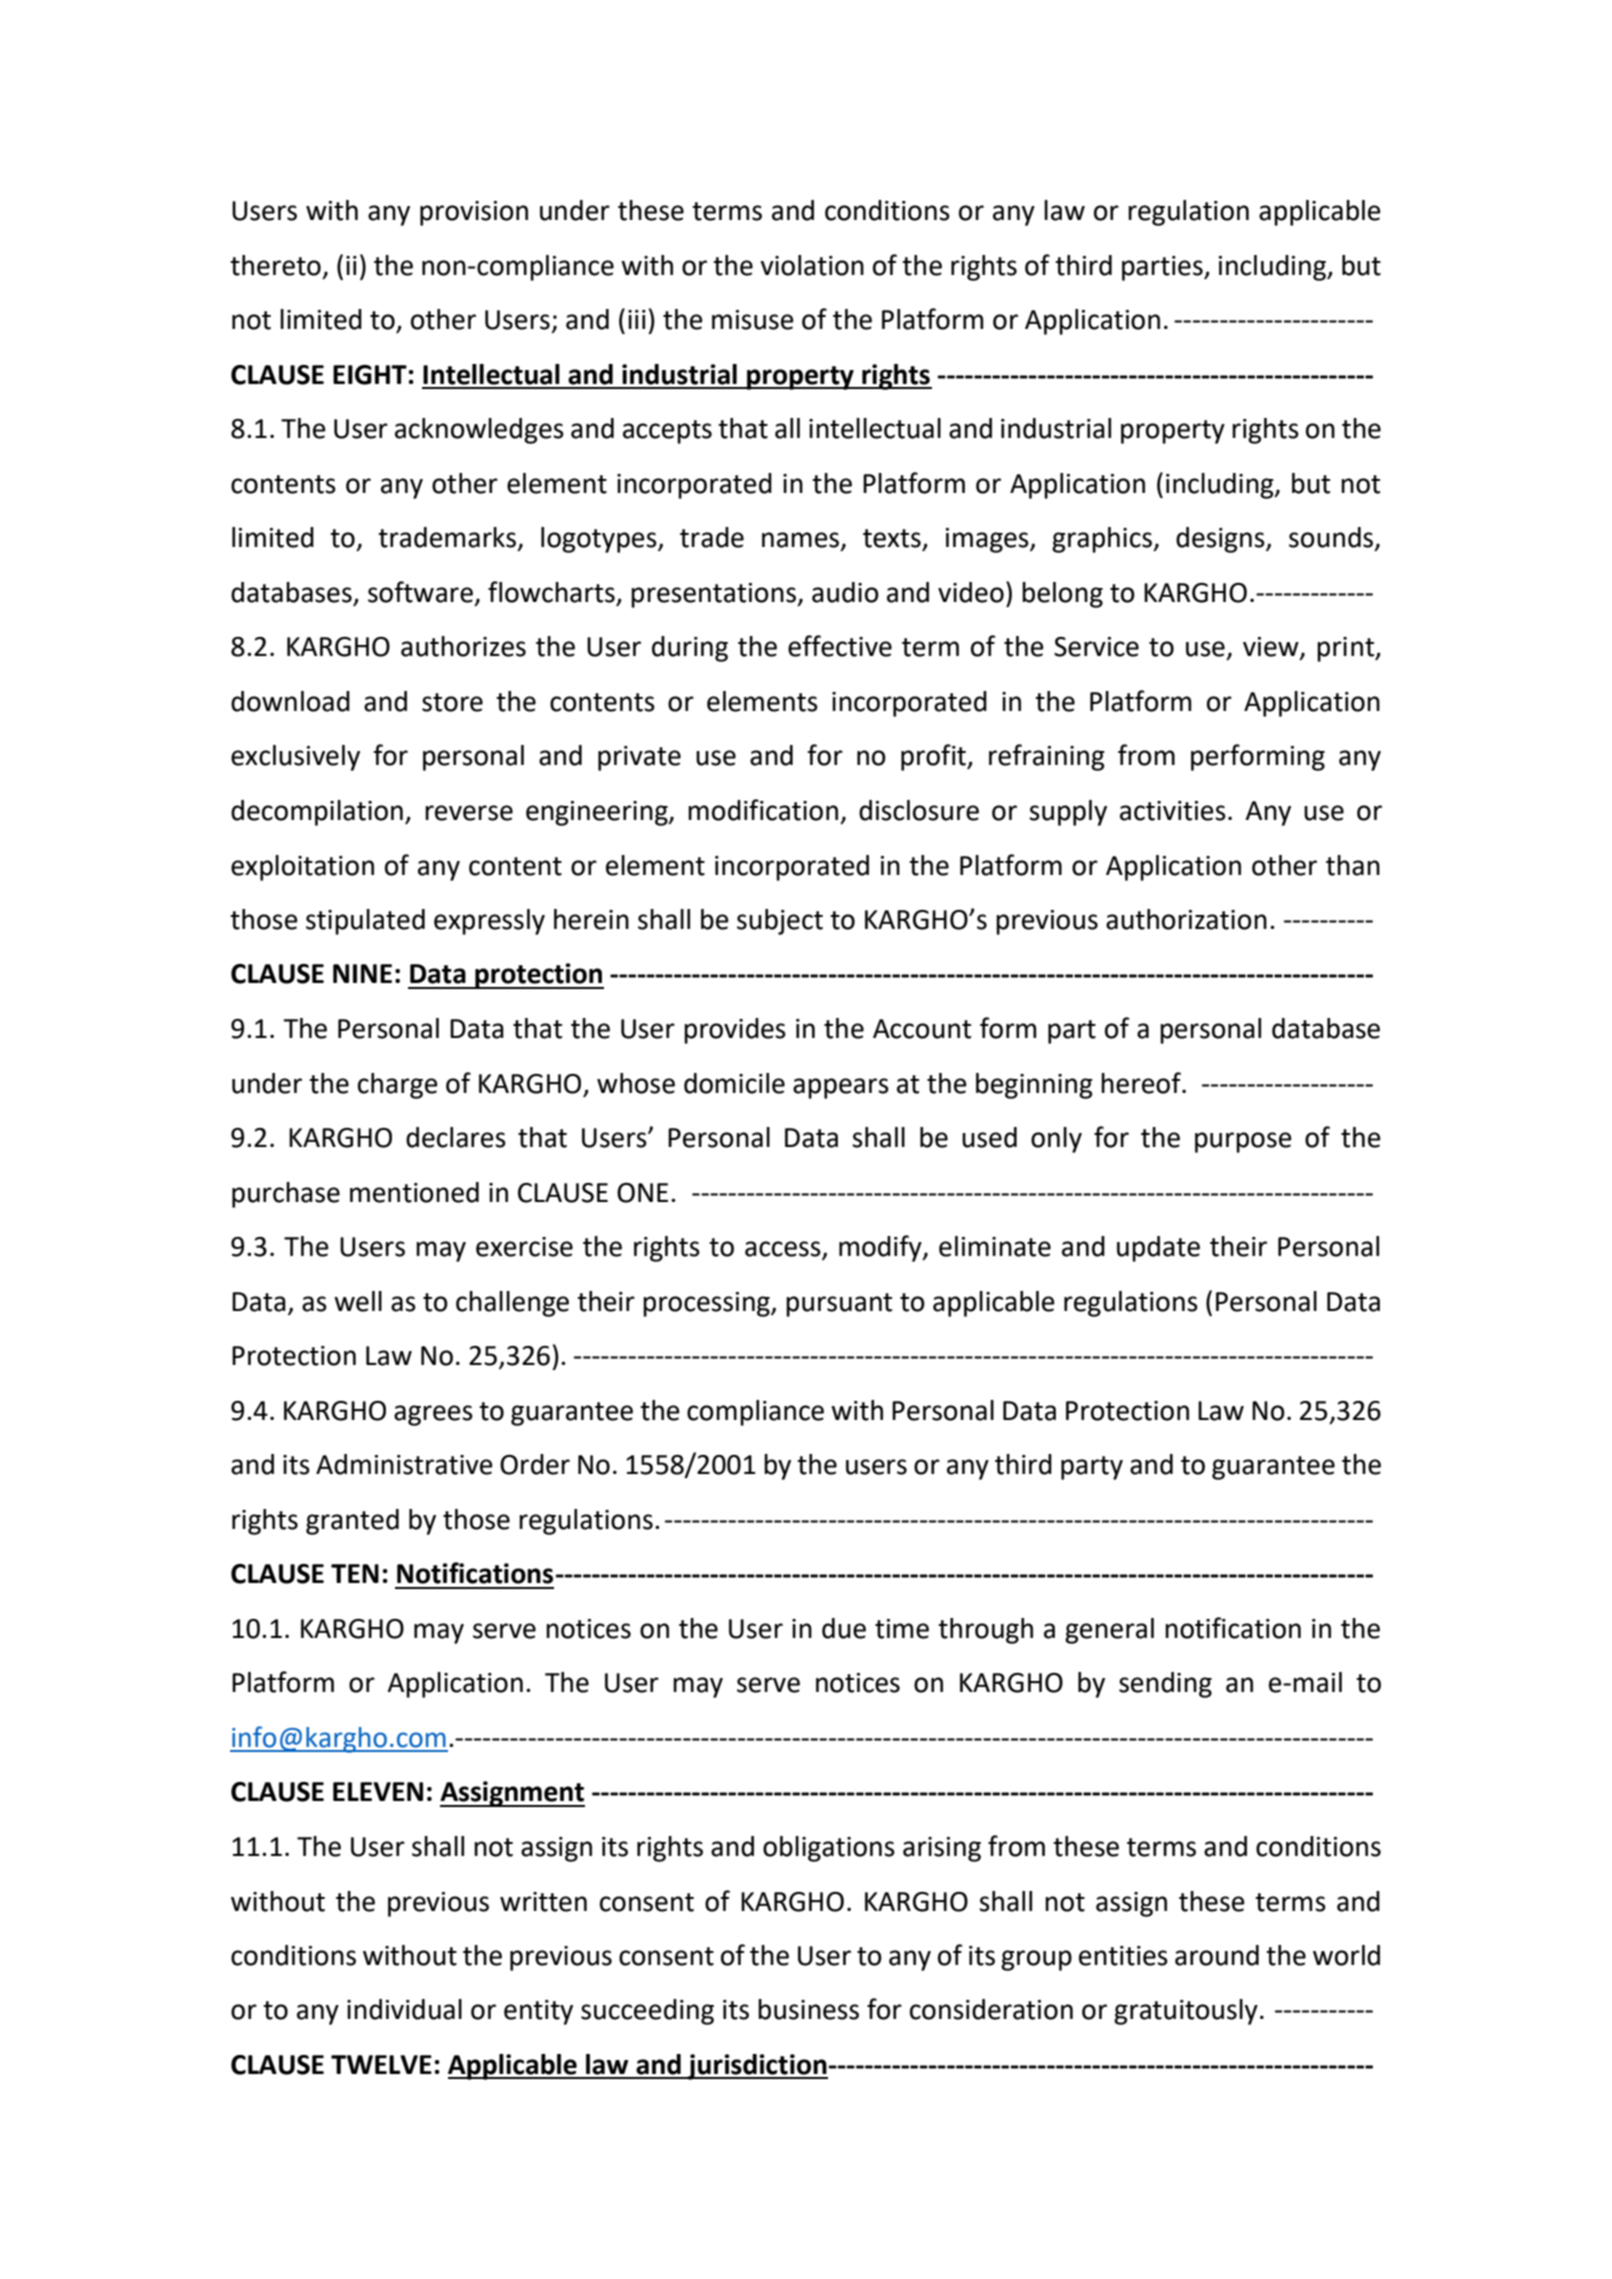 This screenshot has height=2279, width=1612. What do you see at coordinates (1243, 1142) in the screenshot?
I see `purpose` at bounding box center [1243, 1142].
